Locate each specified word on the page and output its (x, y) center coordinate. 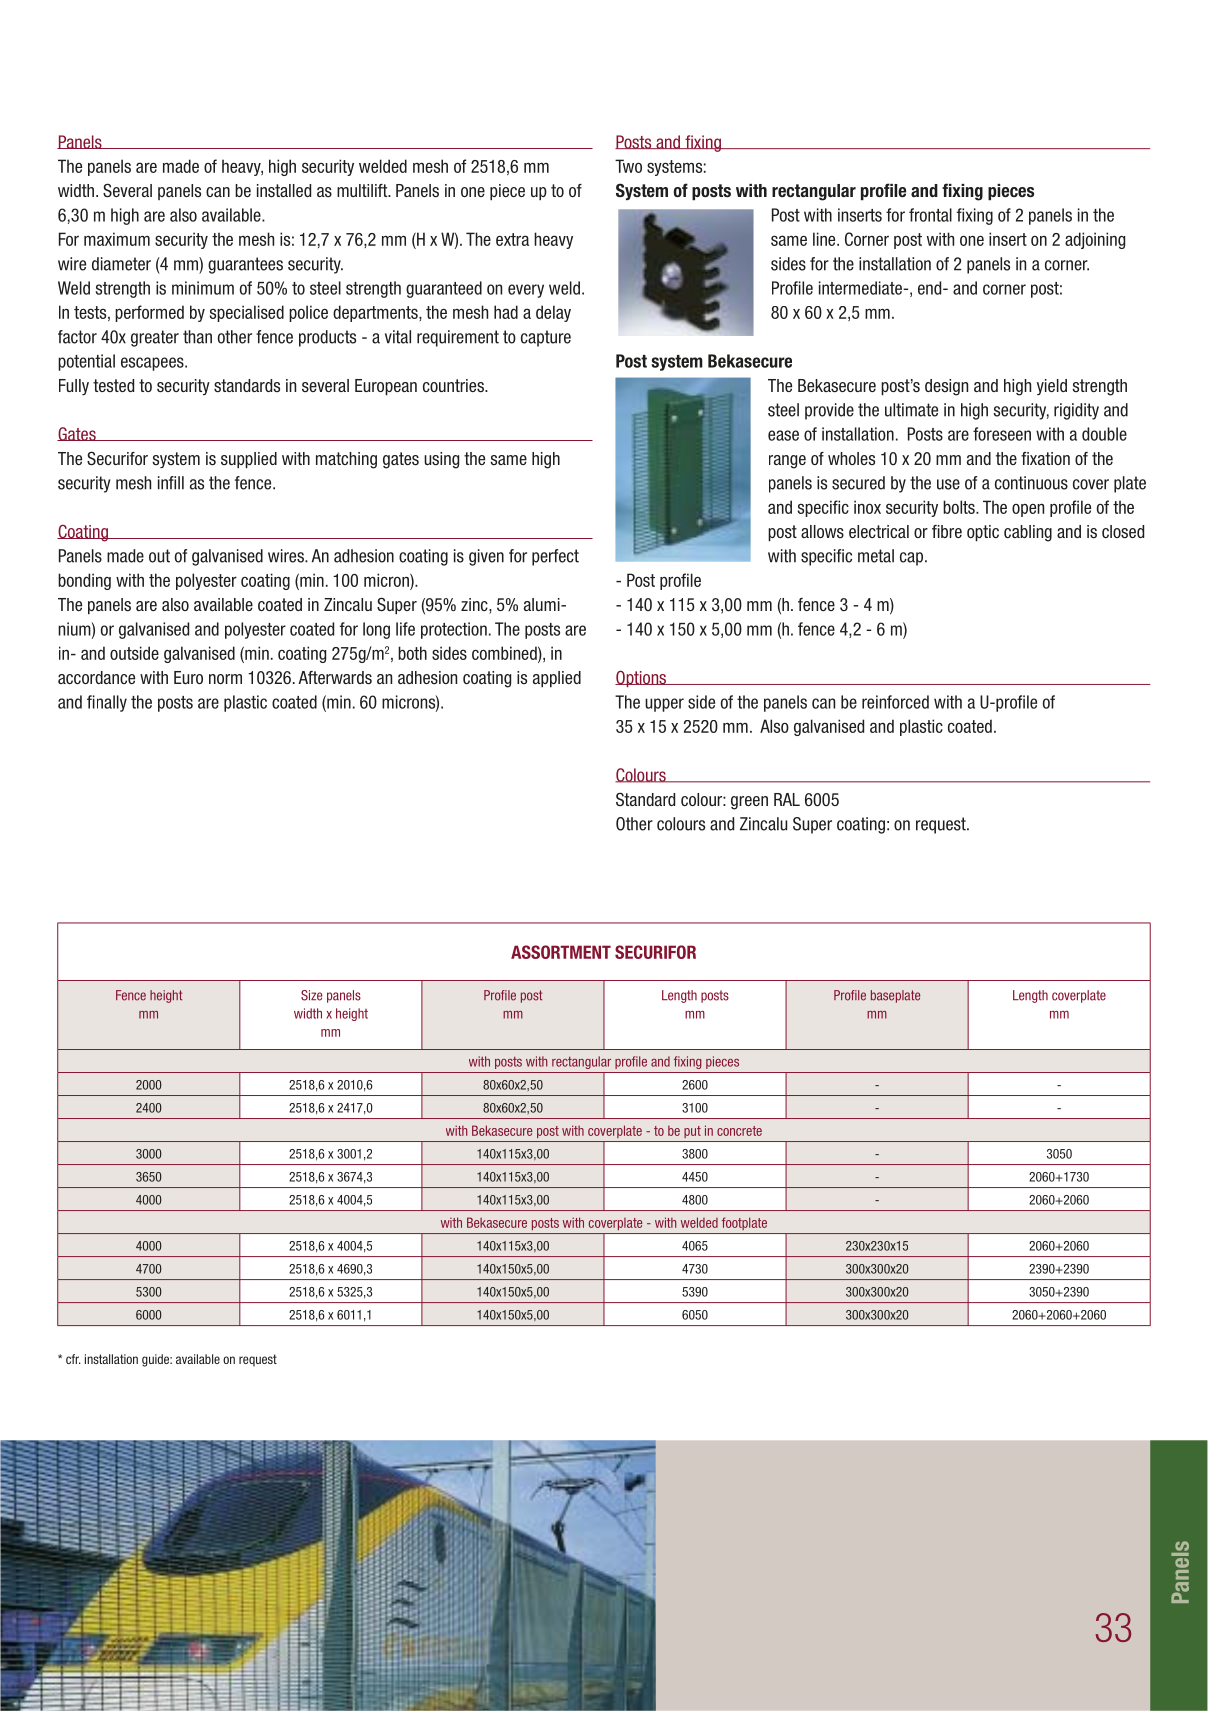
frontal (930, 215)
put (692, 1132)
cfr (73, 1359)
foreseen (1002, 434)
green (749, 803)
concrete (739, 1131)
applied (557, 679)
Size (311, 995)
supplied (249, 460)
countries (454, 386)
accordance (96, 677)
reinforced (895, 702)
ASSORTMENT (561, 952)
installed (284, 191)
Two (628, 166)
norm (225, 679)
